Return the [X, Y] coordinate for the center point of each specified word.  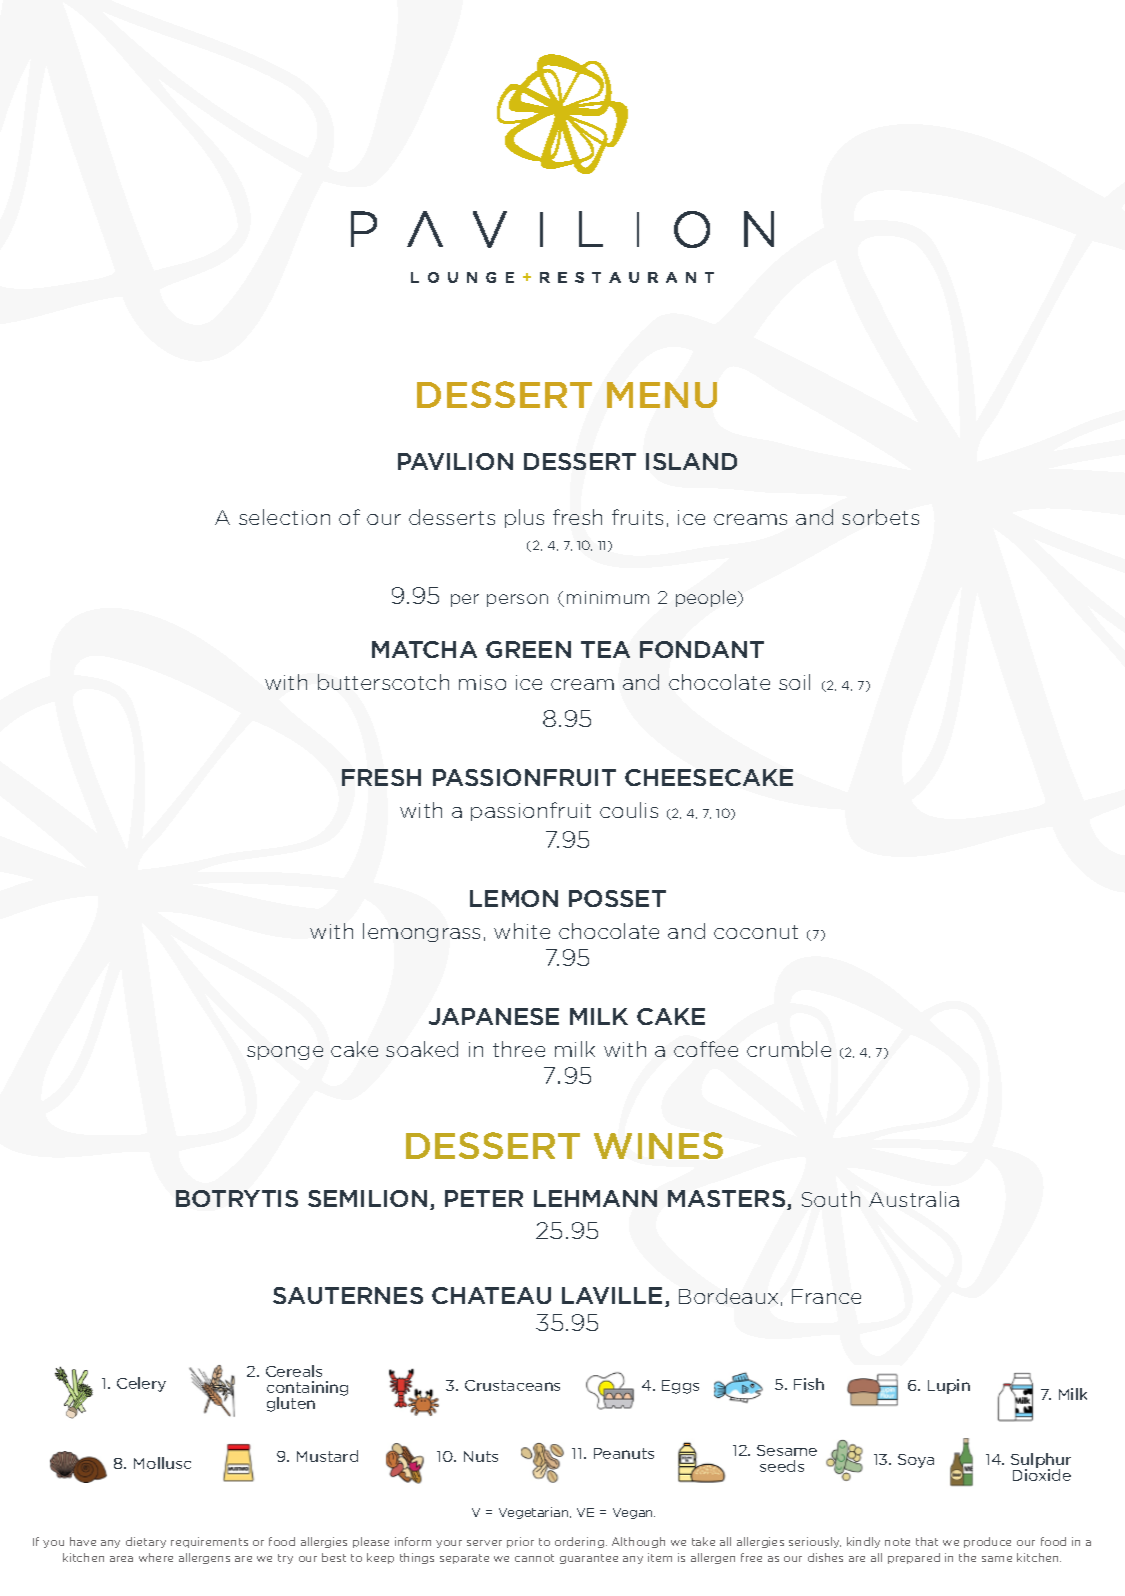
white [522, 931]
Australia [914, 1199]
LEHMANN [595, 1198]
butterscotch [383, 682]
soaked [422, 1049]
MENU [662, 395]
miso [482, 682]
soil [794, 682]
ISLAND [691, 461]
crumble [789, 1049]
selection [284, 517]
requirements [209, 1542]
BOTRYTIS [237, 1198]
